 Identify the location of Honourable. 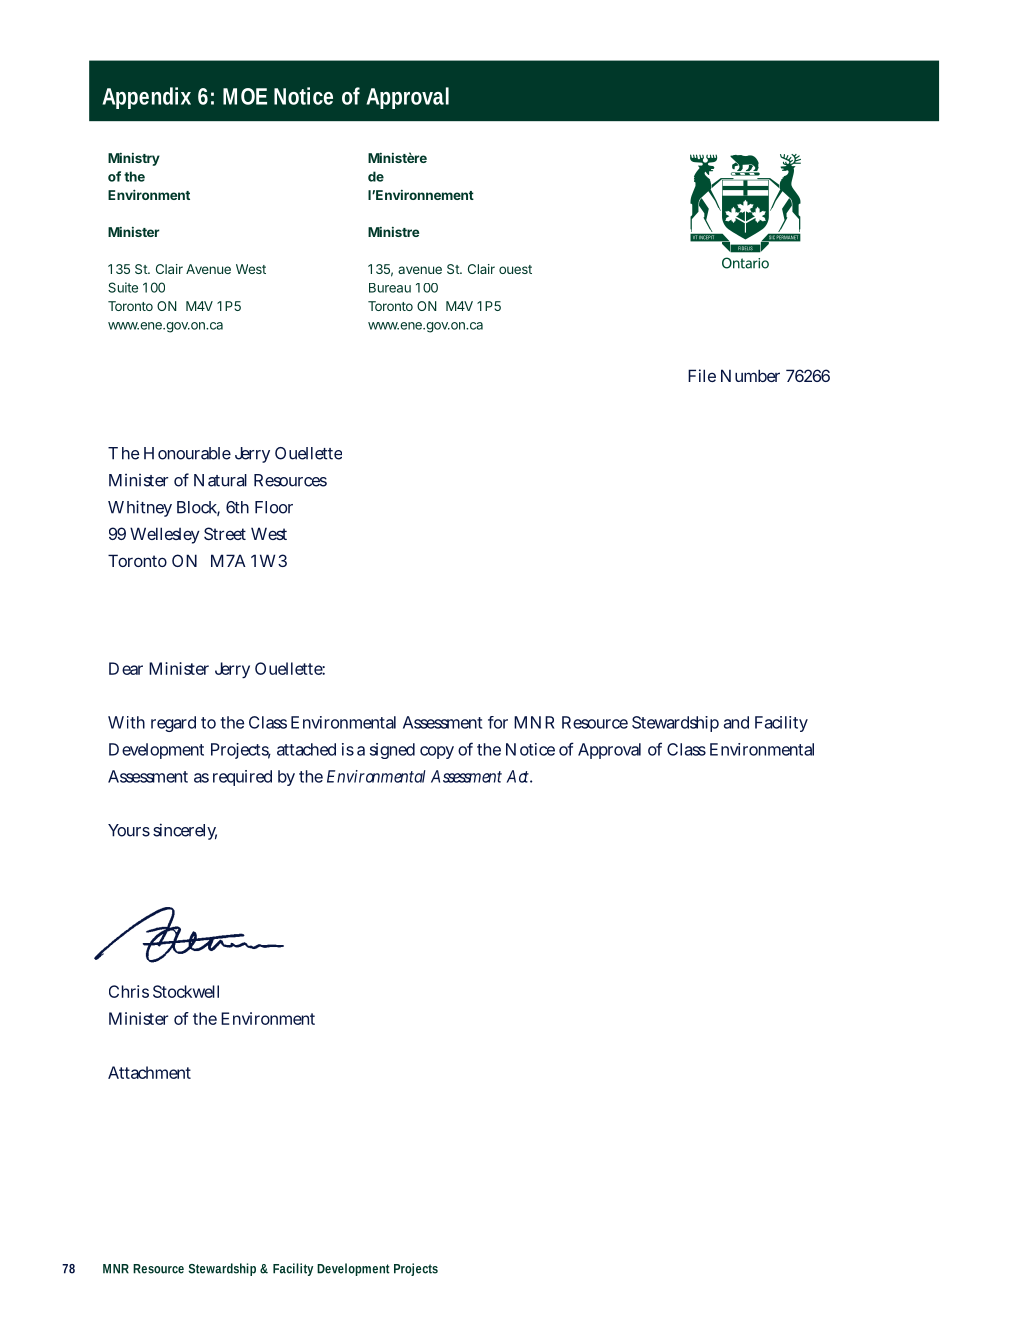
(187, 453).
